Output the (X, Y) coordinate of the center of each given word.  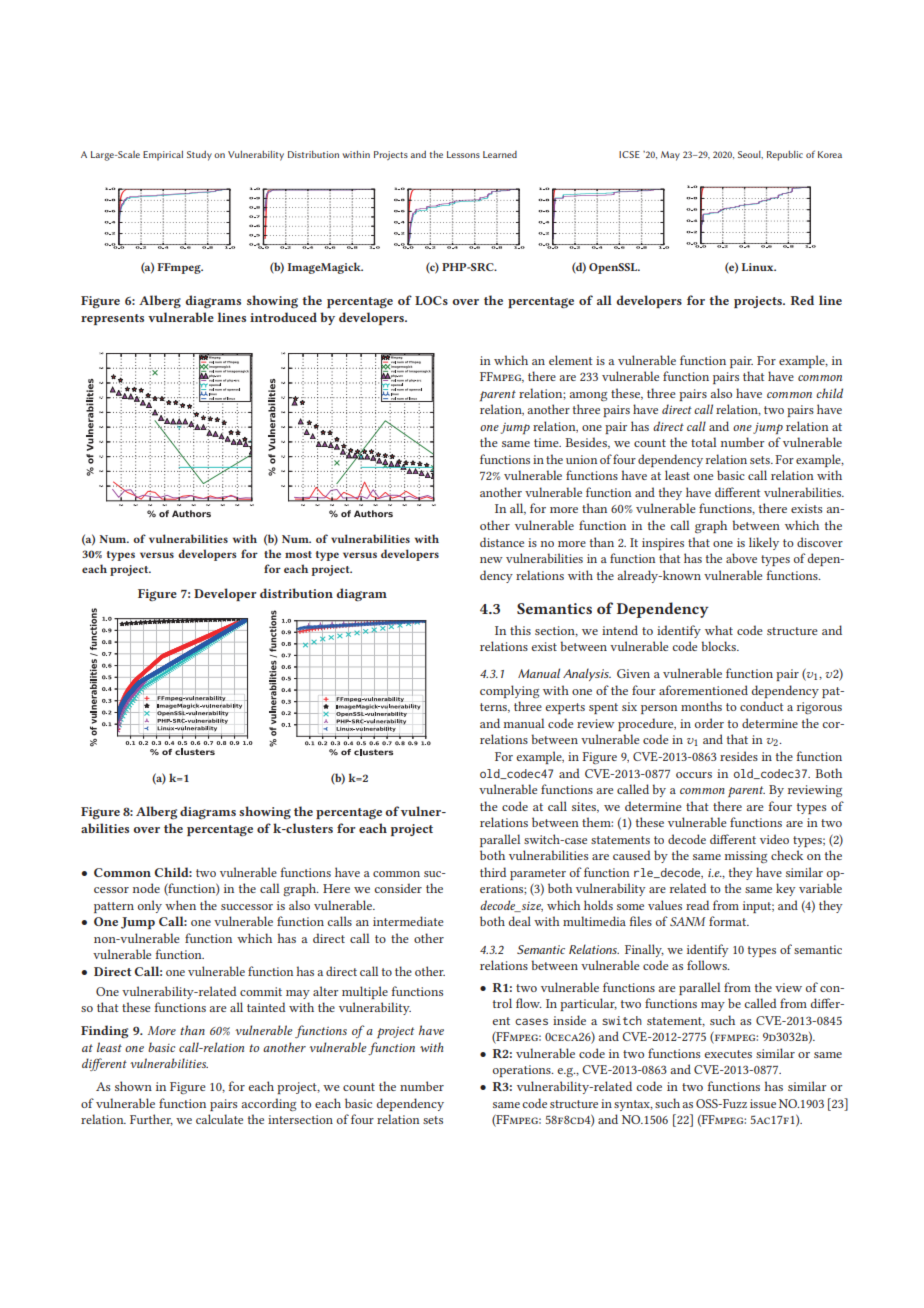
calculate (219, 1119)
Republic (785, 156)
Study (199, 156)
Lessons (463, 154)
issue (763, 1103)
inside (569, 1020)
